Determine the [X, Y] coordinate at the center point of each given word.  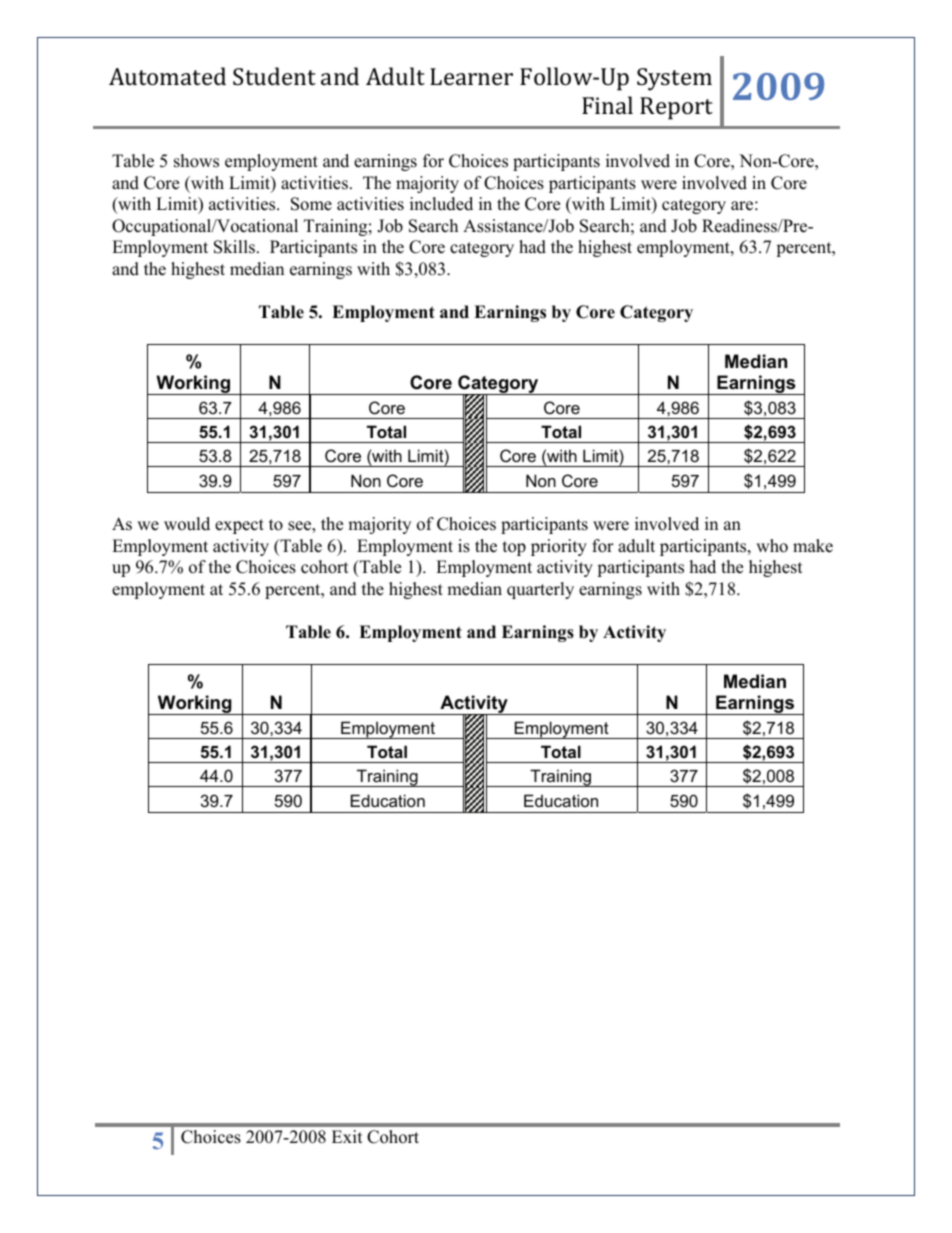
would [187, 524]
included [441, 204]
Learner [471, 76]
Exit [347, 1136]
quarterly [540, 590]
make [813, 546]
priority [559, 547]
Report [676, 108]
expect [239, 526]
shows [196, 161]
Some [311, 204]
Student [274, 76]
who [772, 546]
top [514, 548]
